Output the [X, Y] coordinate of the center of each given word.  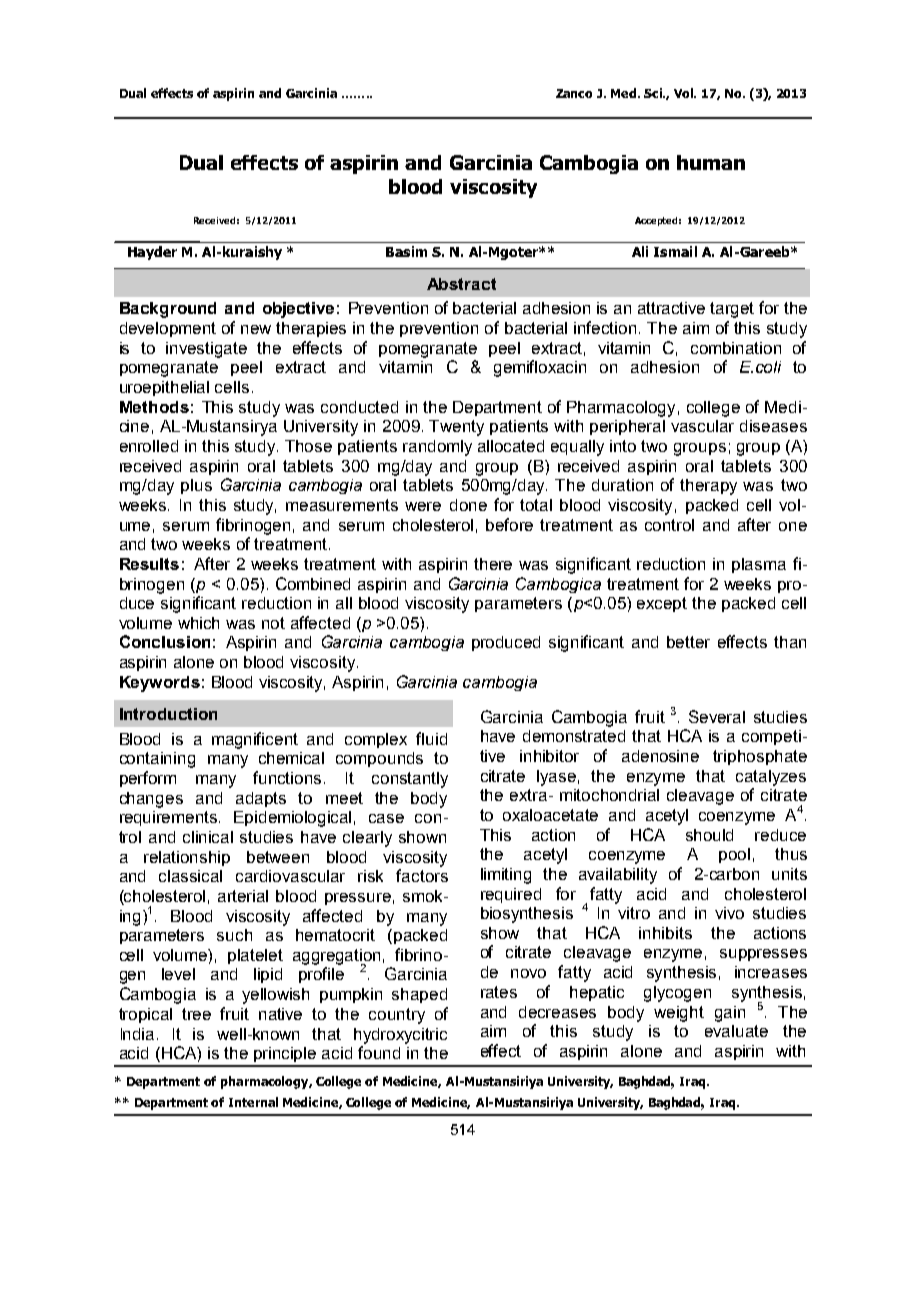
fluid [431, 738]
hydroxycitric [400, 1036]
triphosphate [760, 757]
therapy [708, 487]
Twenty [456, 428]
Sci [654, 93]
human [711, 162]
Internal [253, 1102]
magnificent [255, 740]
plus [196, 486]
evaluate [736, 1031]
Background [168, 310]
